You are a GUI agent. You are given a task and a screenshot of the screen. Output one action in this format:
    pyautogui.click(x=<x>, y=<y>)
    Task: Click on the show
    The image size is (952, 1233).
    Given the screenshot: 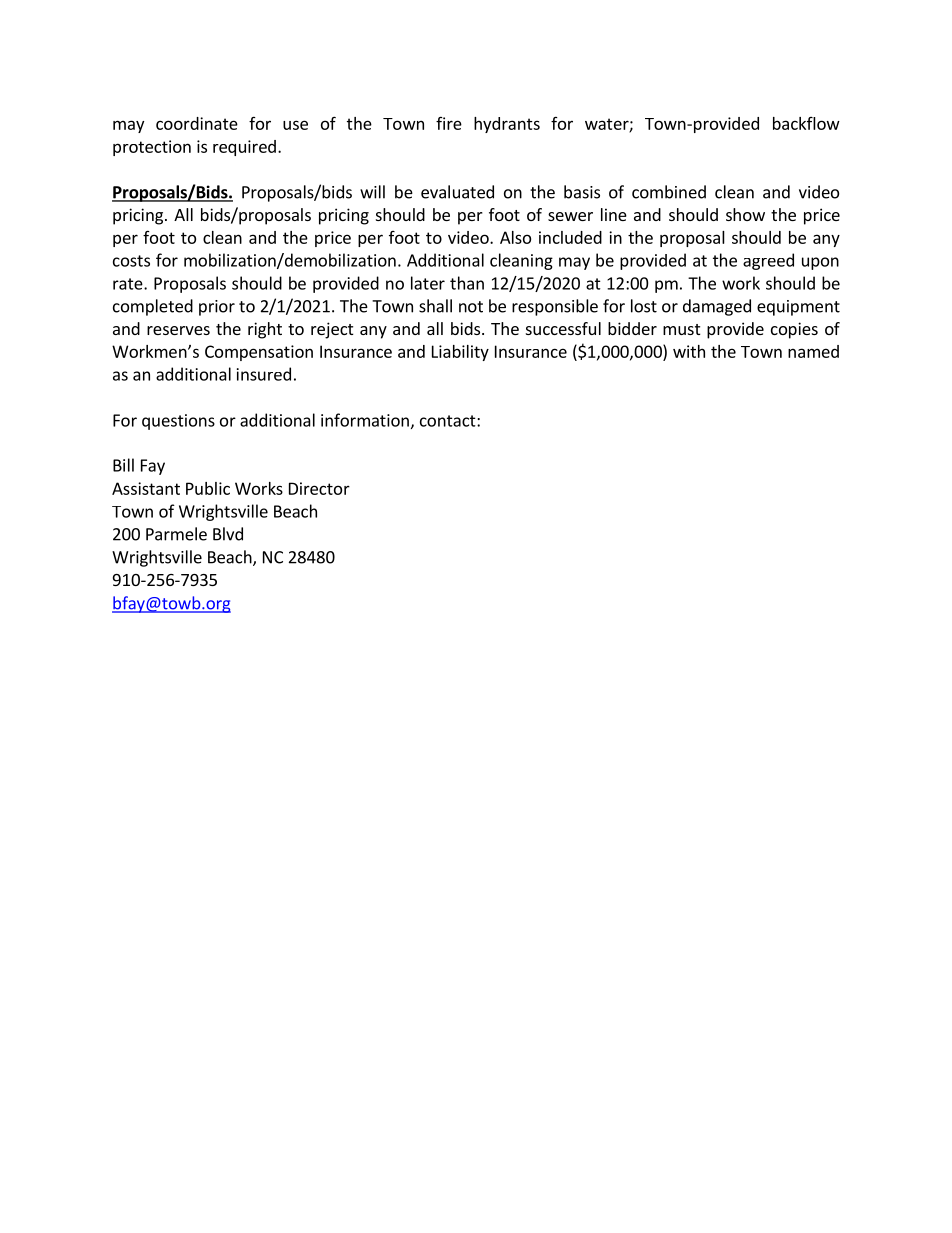 What is the action you would take?
    pyautogui.click(x=745, y=214)
